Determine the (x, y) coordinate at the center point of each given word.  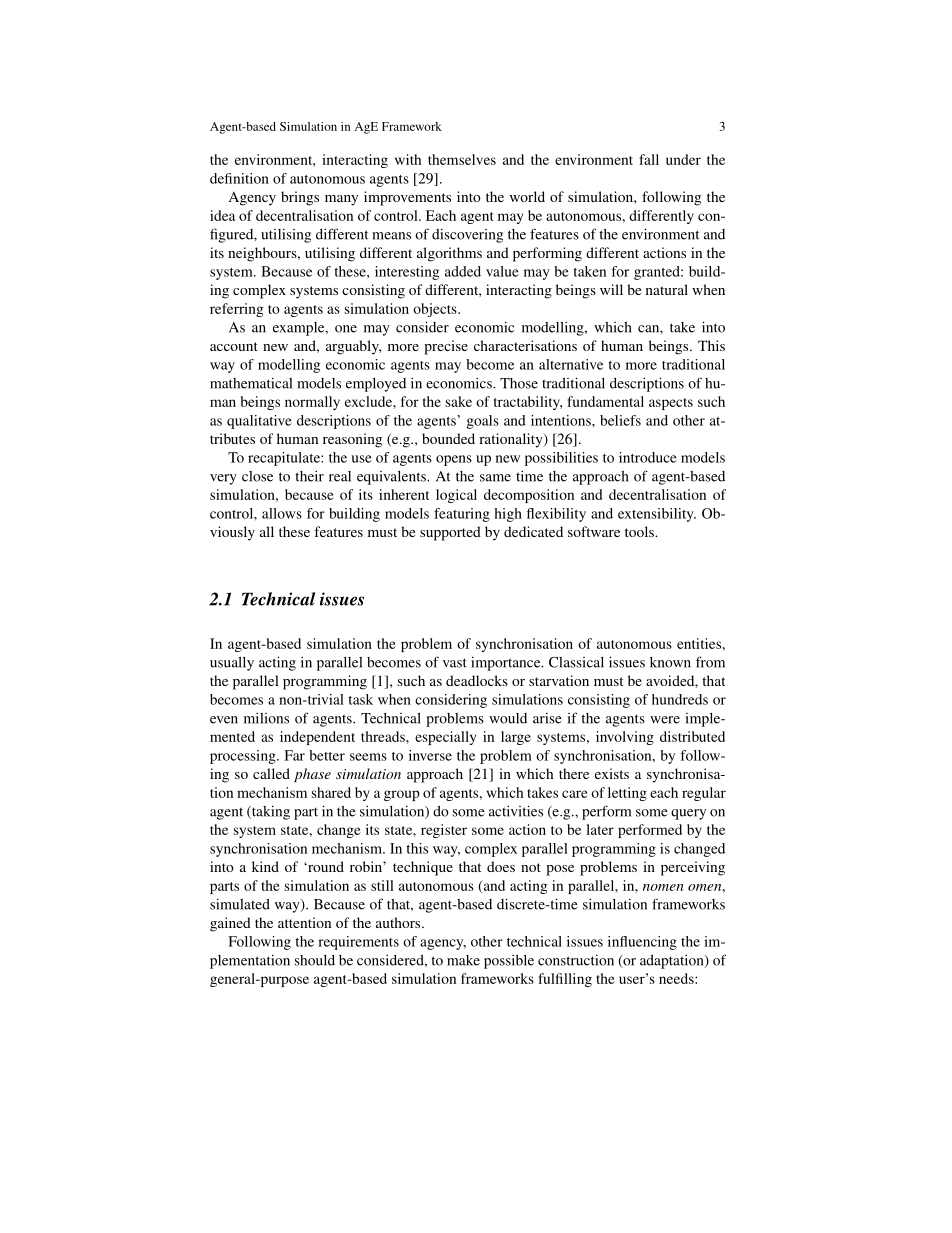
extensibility (657, 515)
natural (667, 289)
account (234, 346)
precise (446, 347)
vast (455, 663)
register (444, 831)
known (670, 662)
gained (230, 924)
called (271, 773)
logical (456, 496)
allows (282, 513)
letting (627, 794)
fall (649, 159)
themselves (462, 159)
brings (300, 198)
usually (232, 663)
